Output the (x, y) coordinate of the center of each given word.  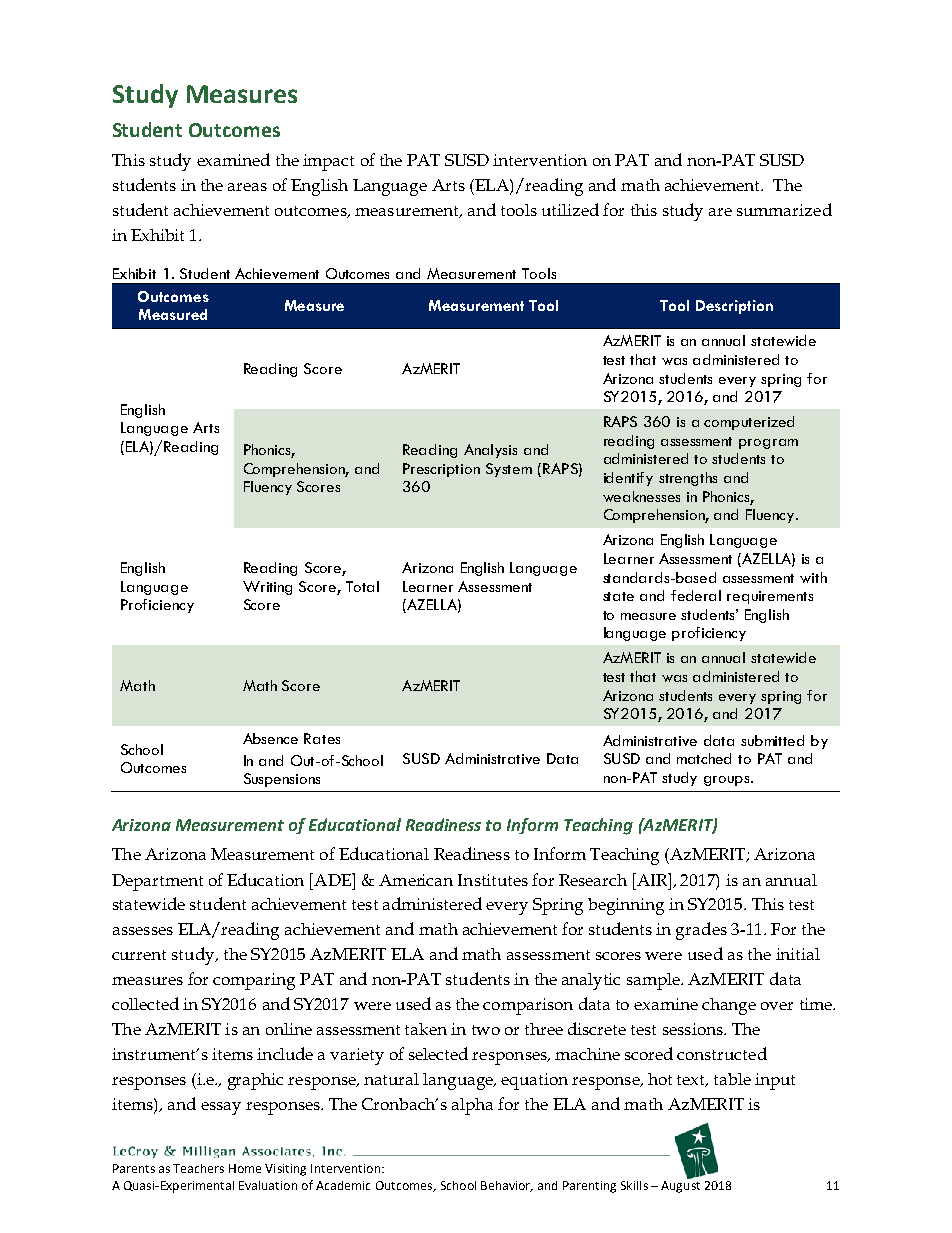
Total (362, 586)
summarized (784, 209)
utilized (570, 209)
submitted (772, 740)
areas (247, 187)
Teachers (198, 1168)
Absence (270, 738)
